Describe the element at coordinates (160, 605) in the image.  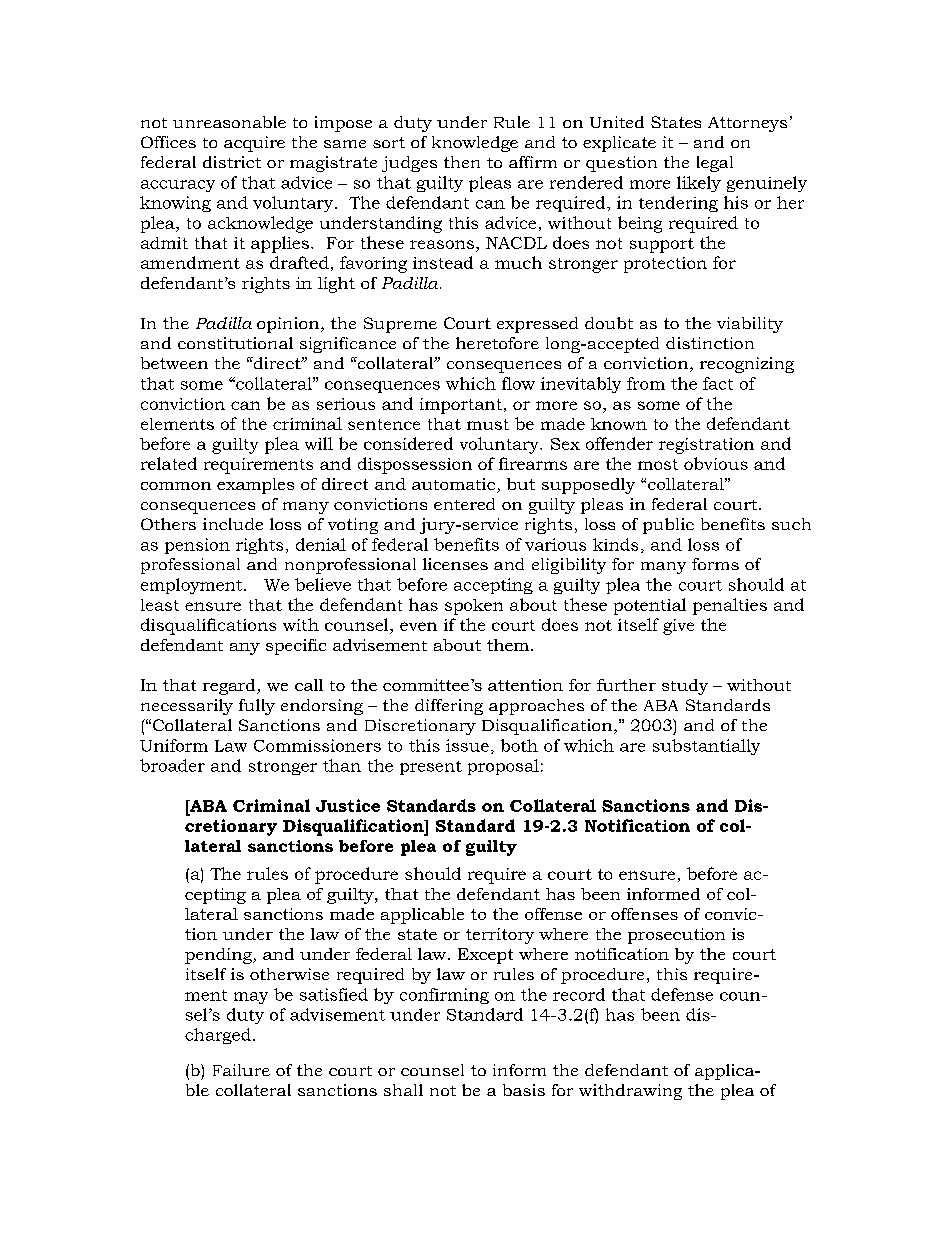
I see `least` at that location.
